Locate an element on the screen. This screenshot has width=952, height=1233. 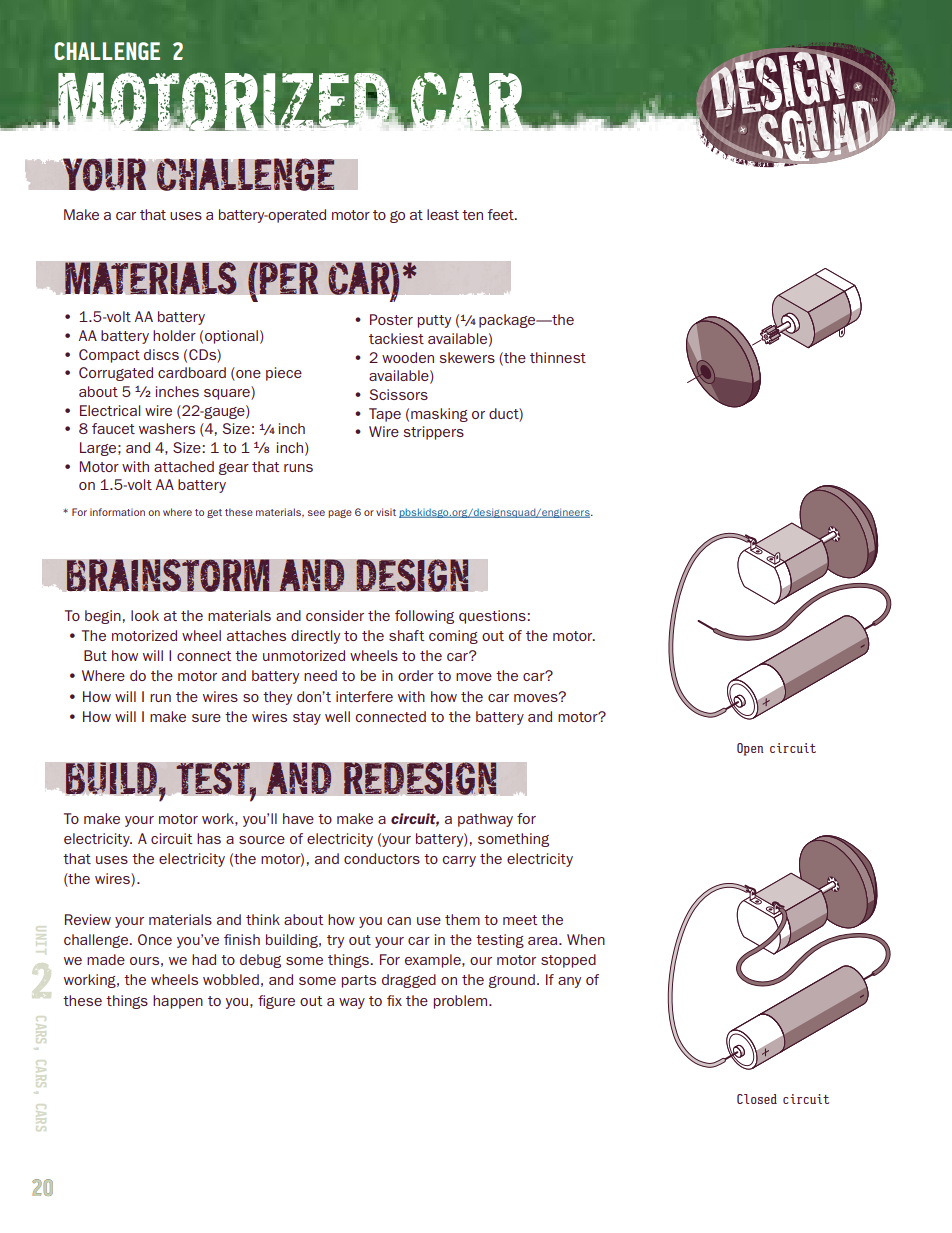
happen is located at coordinates (178, 1002).
